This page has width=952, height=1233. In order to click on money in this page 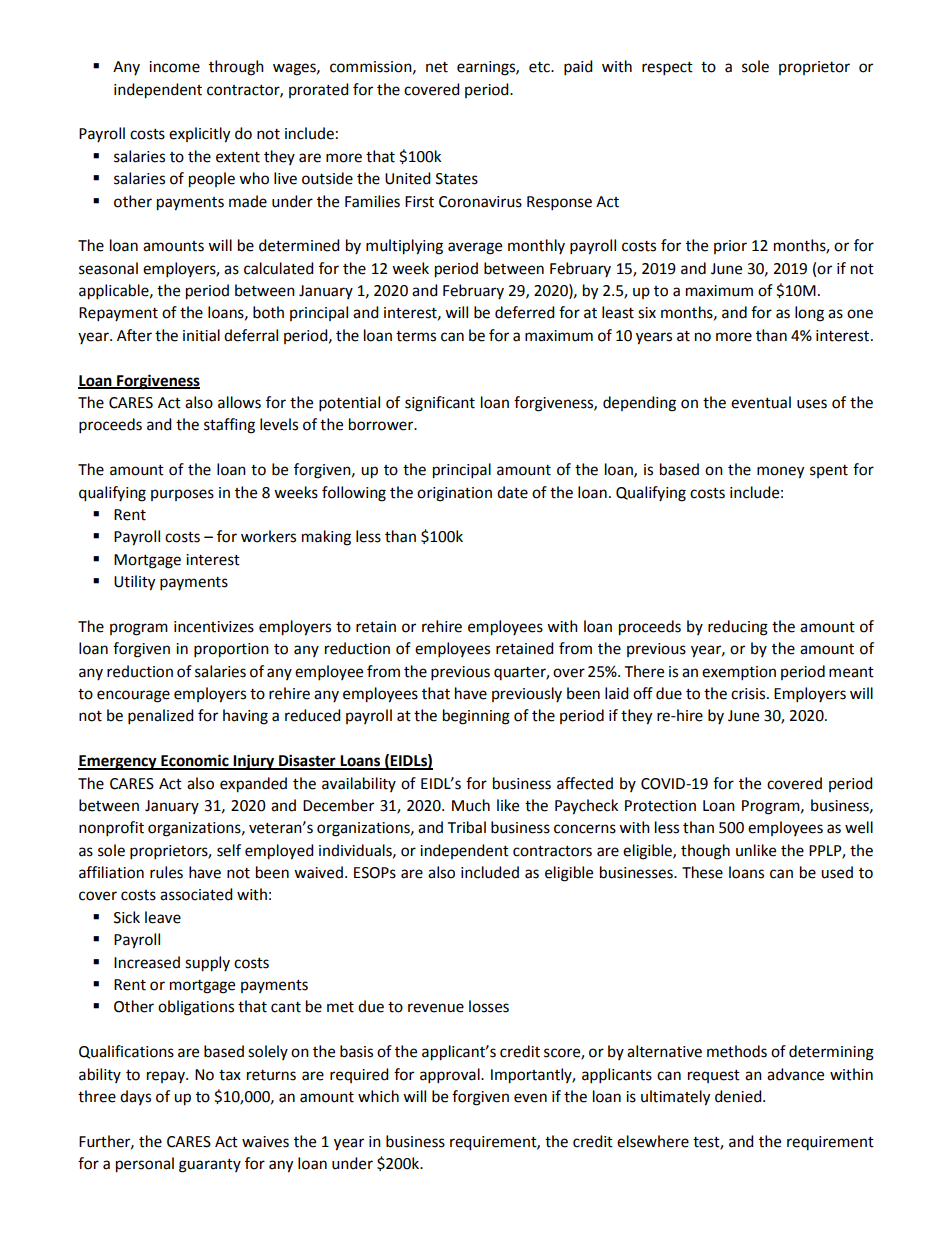, I will do `click(780, 472)`.
